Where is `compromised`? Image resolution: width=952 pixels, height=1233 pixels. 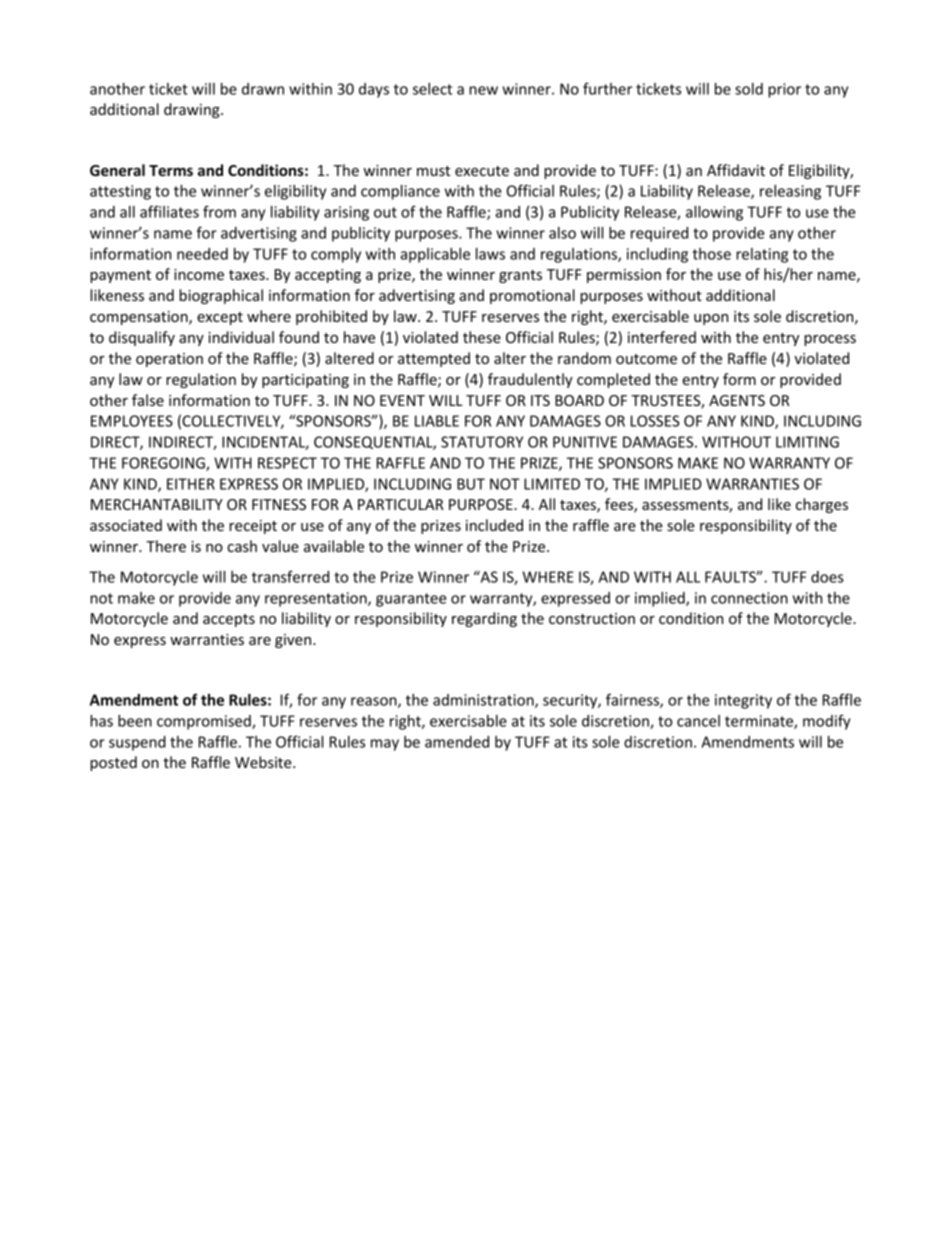 compromised is located at coordinates (205, 722).
